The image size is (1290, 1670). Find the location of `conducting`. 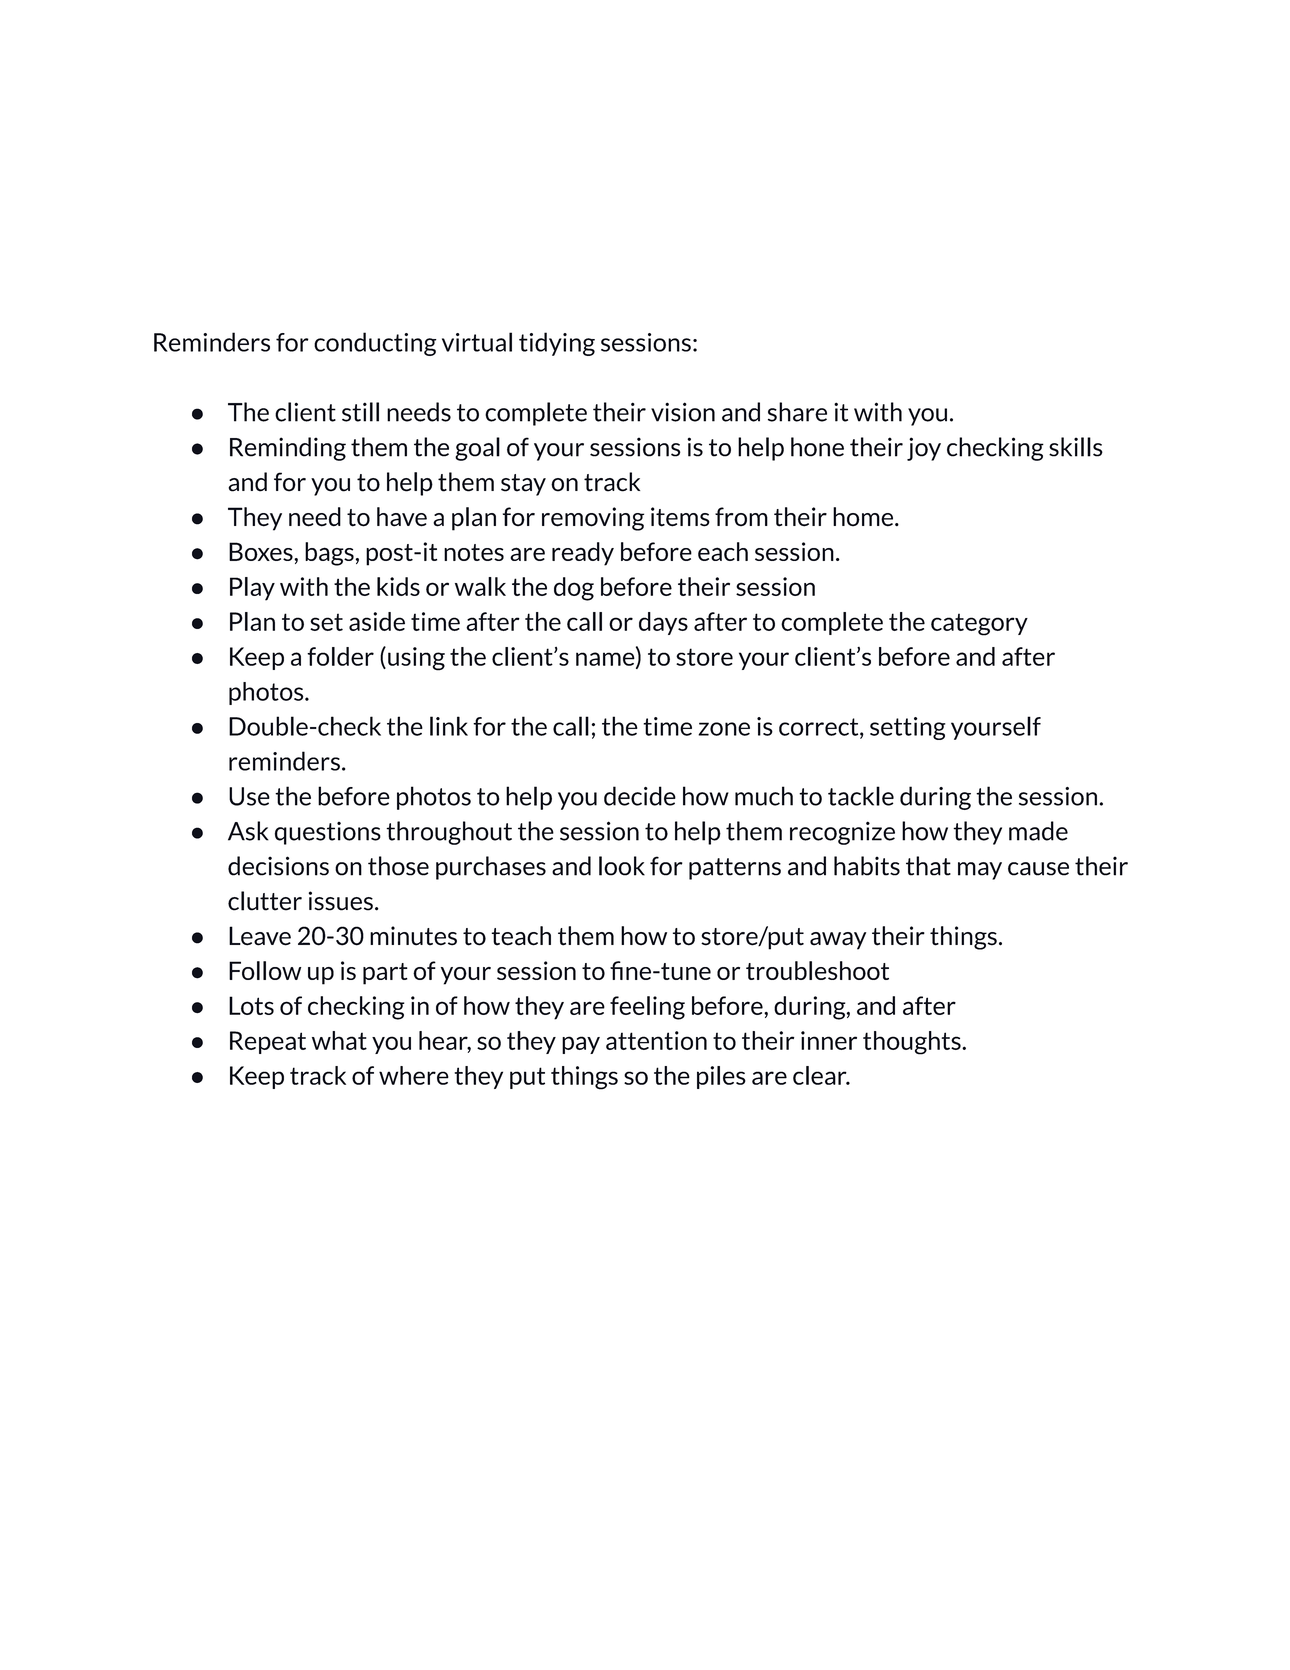

conducting is located at coordinates (375, 344).
